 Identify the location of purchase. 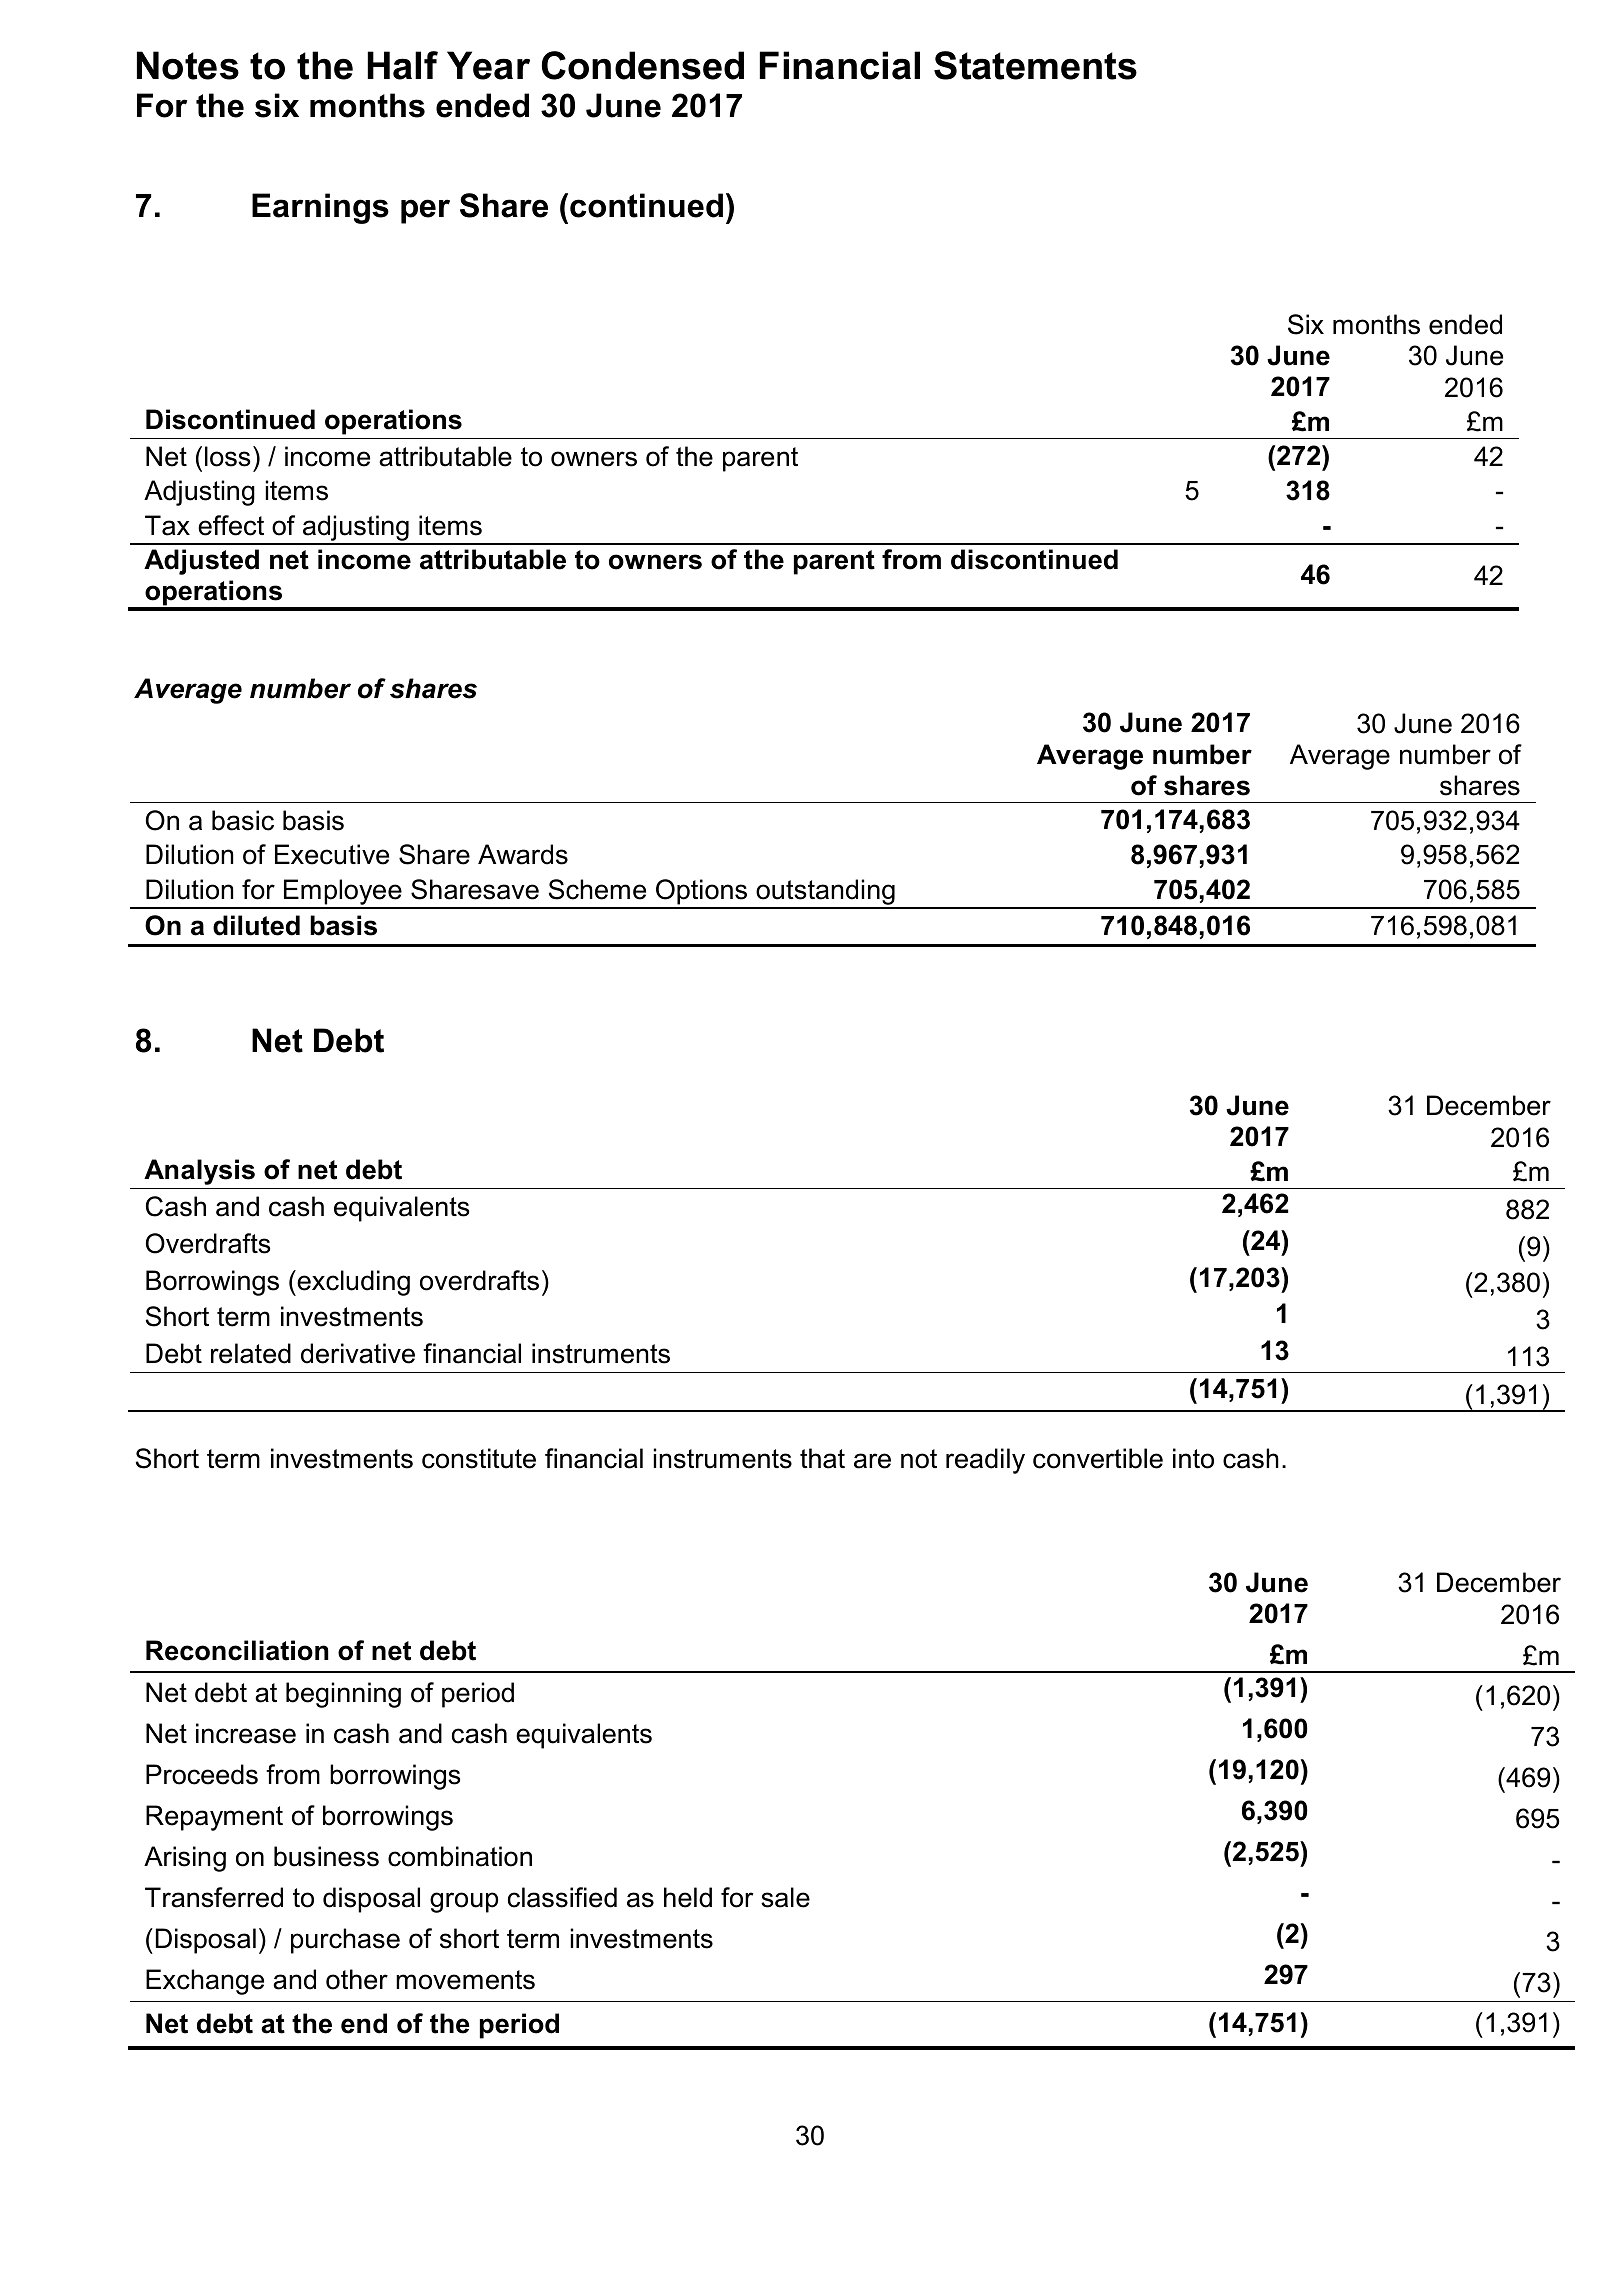
(345, 1941).
